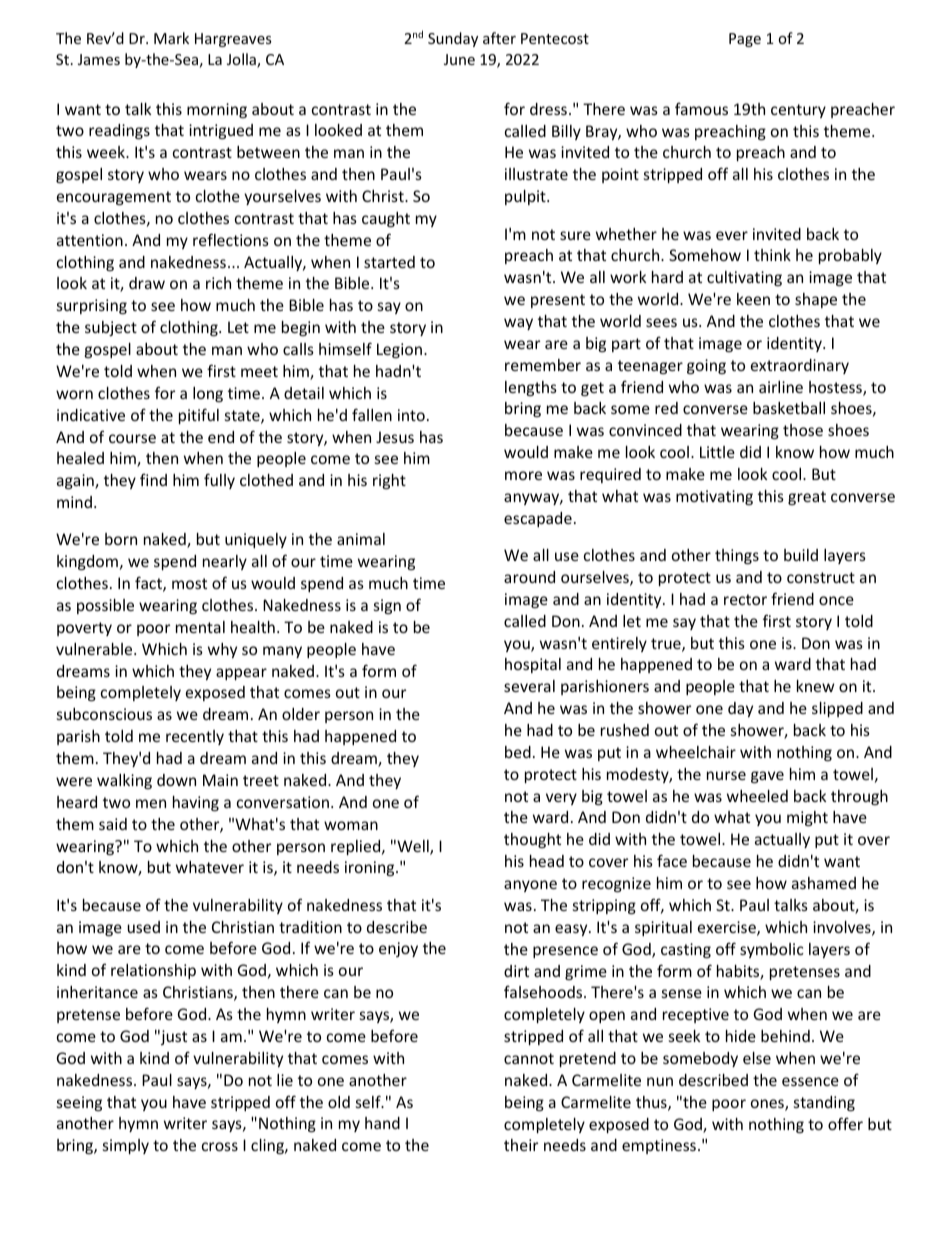 This screenshot has height=1233, width=952. I want to click on ones, so click(768, 1105).
